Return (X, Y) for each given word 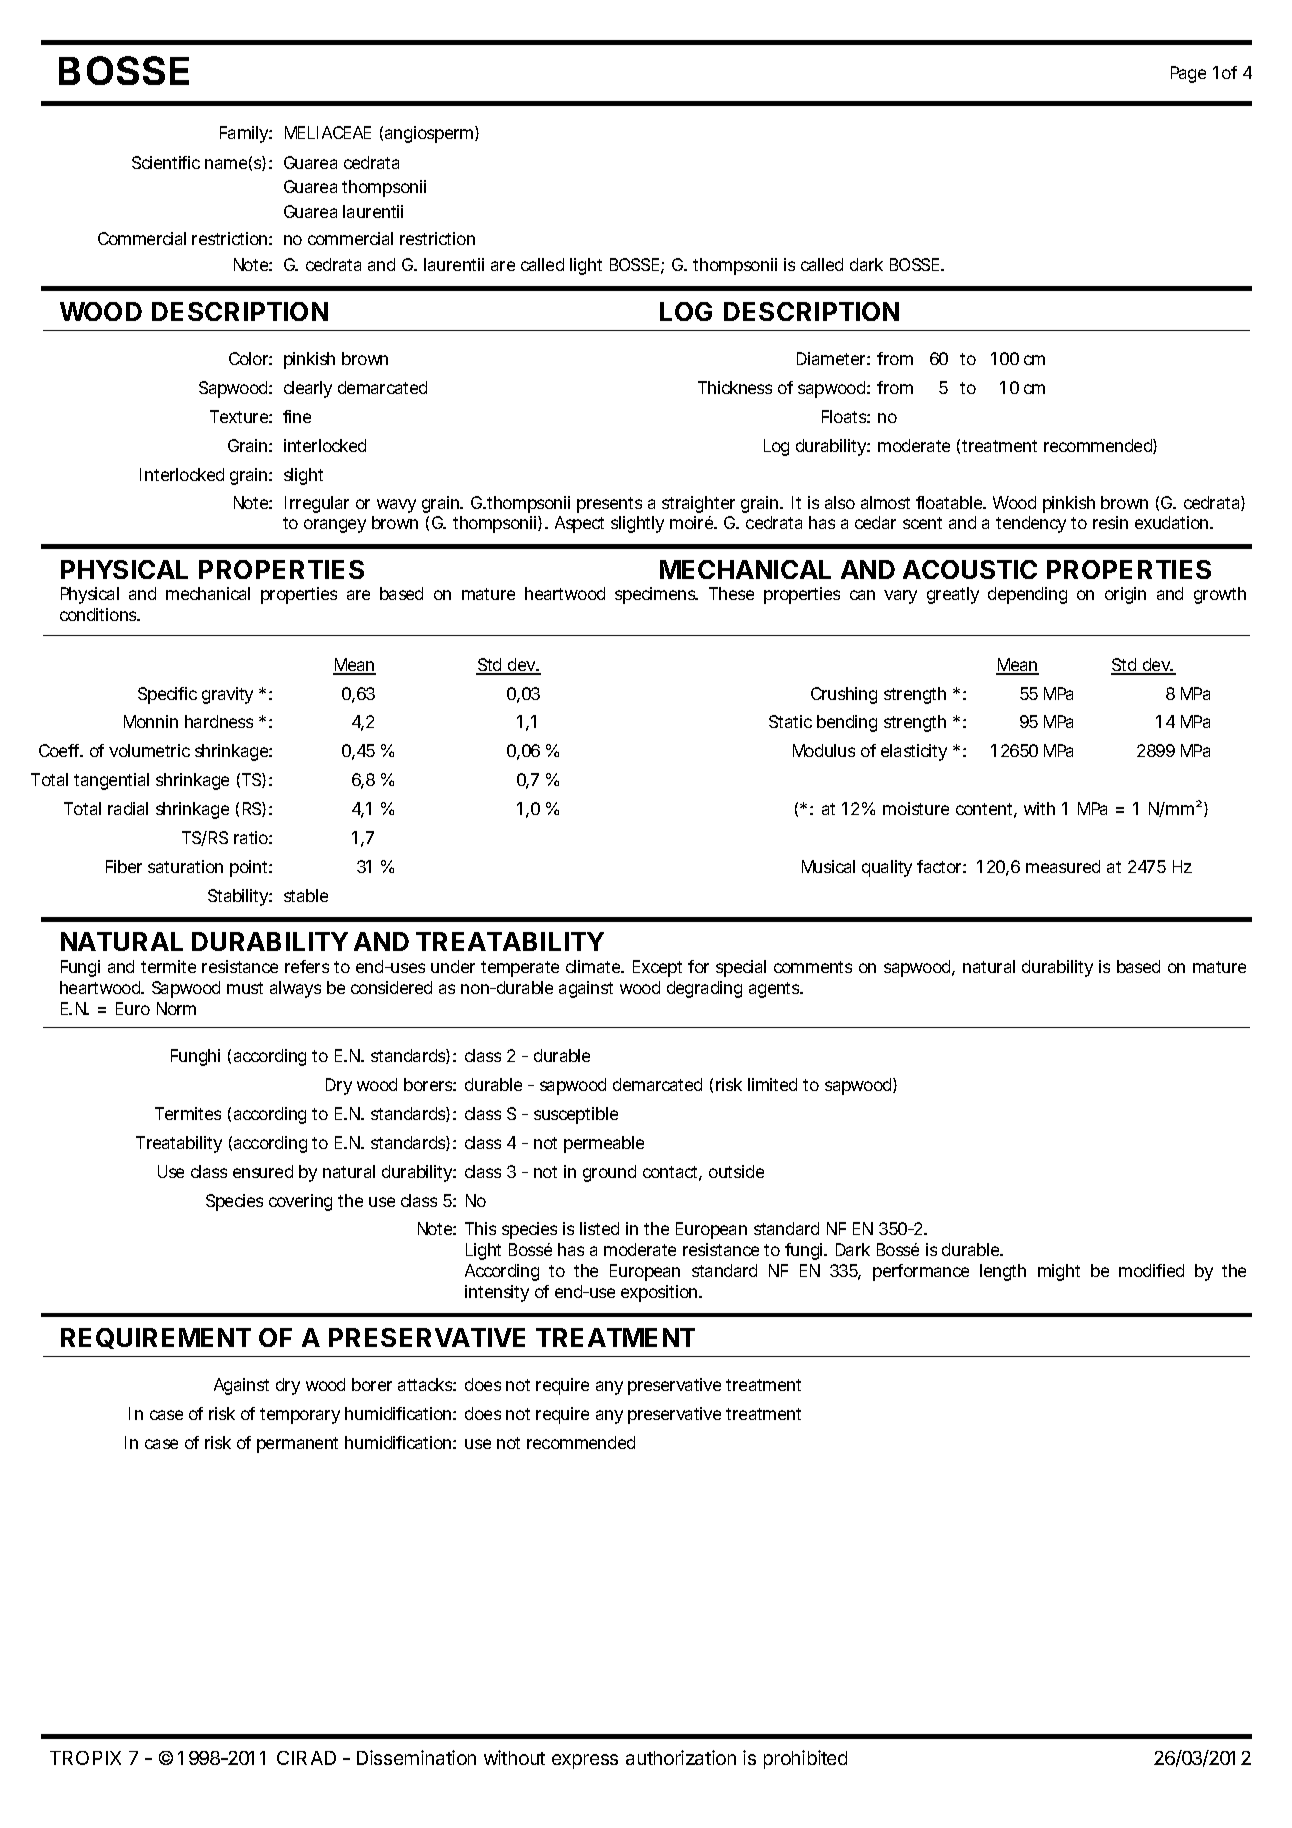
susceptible (576, 1115)
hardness (219, 721)
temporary (300, 1416)
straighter (698, 504)
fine (297, 416)
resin (1110, 522)
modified (1151, 1270)
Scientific (166, 162)
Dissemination (416, 1757)
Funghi (195, 1057)
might (1059, 1272)
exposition (660, 1293)
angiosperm (430, 134)
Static (790, 721)
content (986, 810)
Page (1188, 74)
